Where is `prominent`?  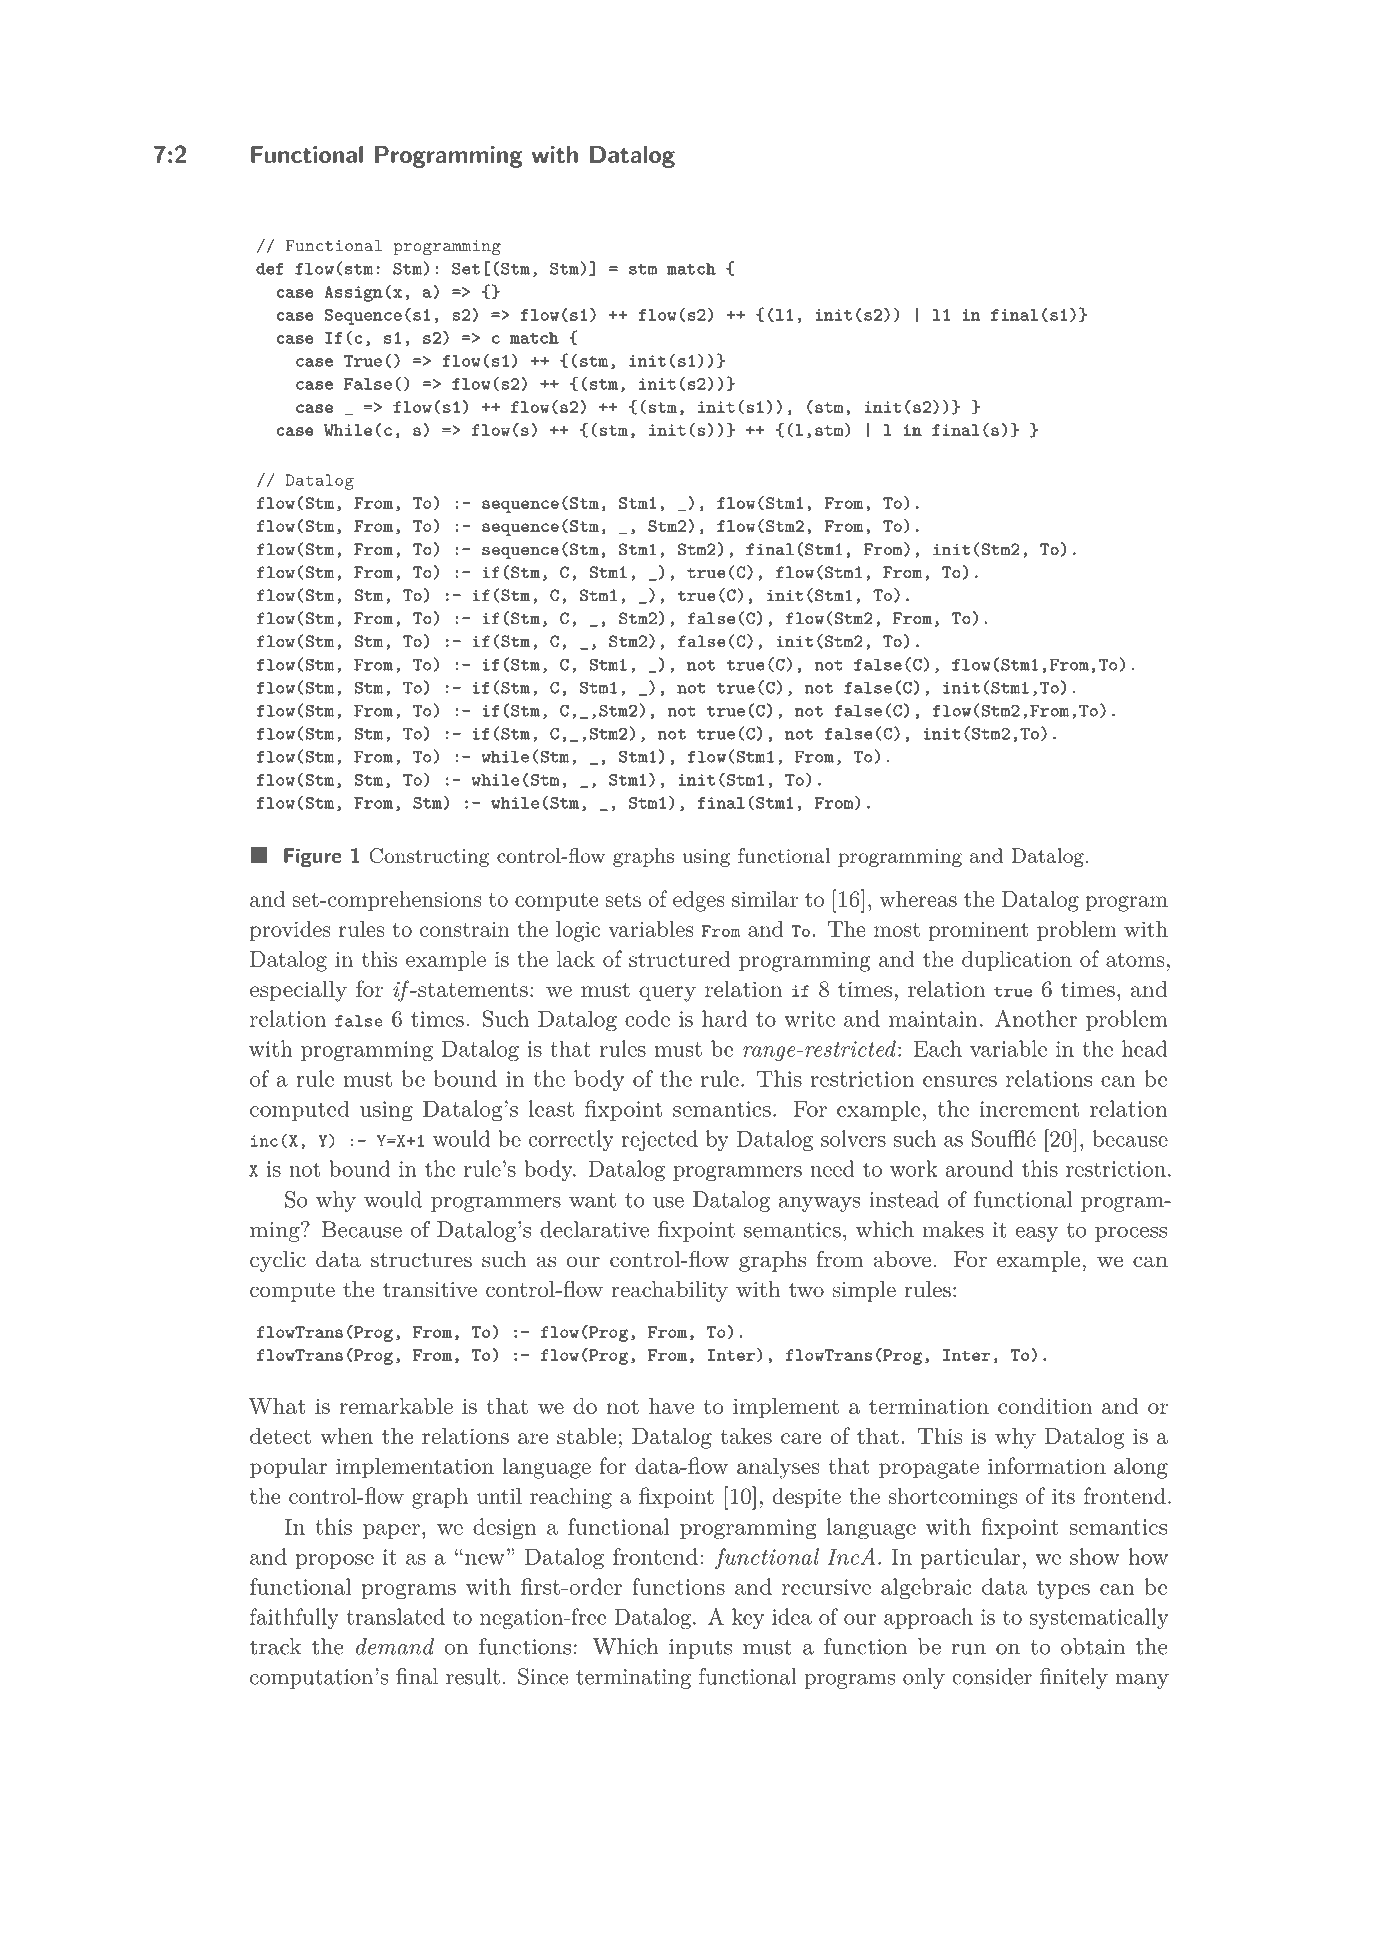 prominent is located at coordinates (978, 931).
